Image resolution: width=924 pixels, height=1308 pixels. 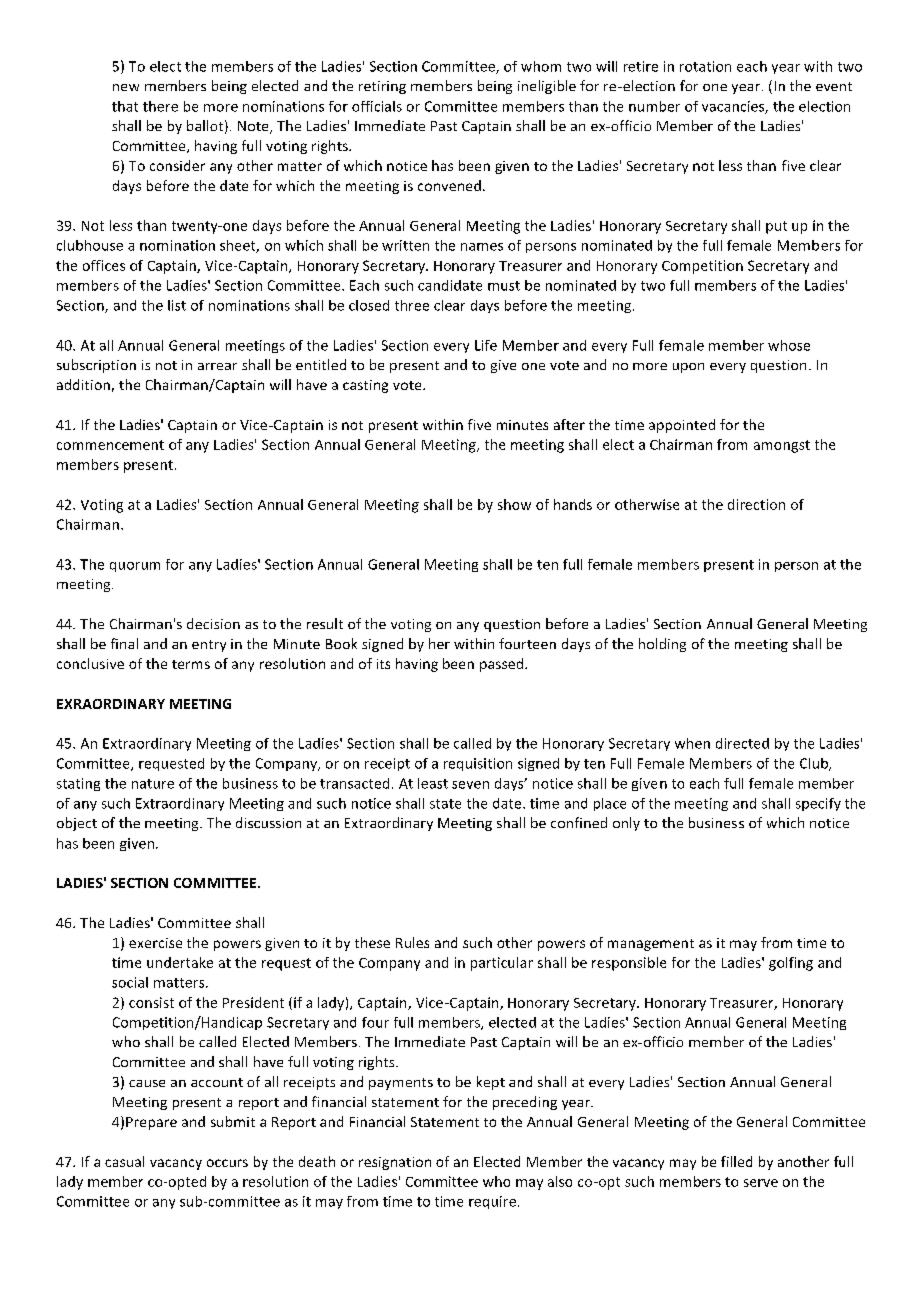 I want to click on specify, so click(x=818, y=804).
